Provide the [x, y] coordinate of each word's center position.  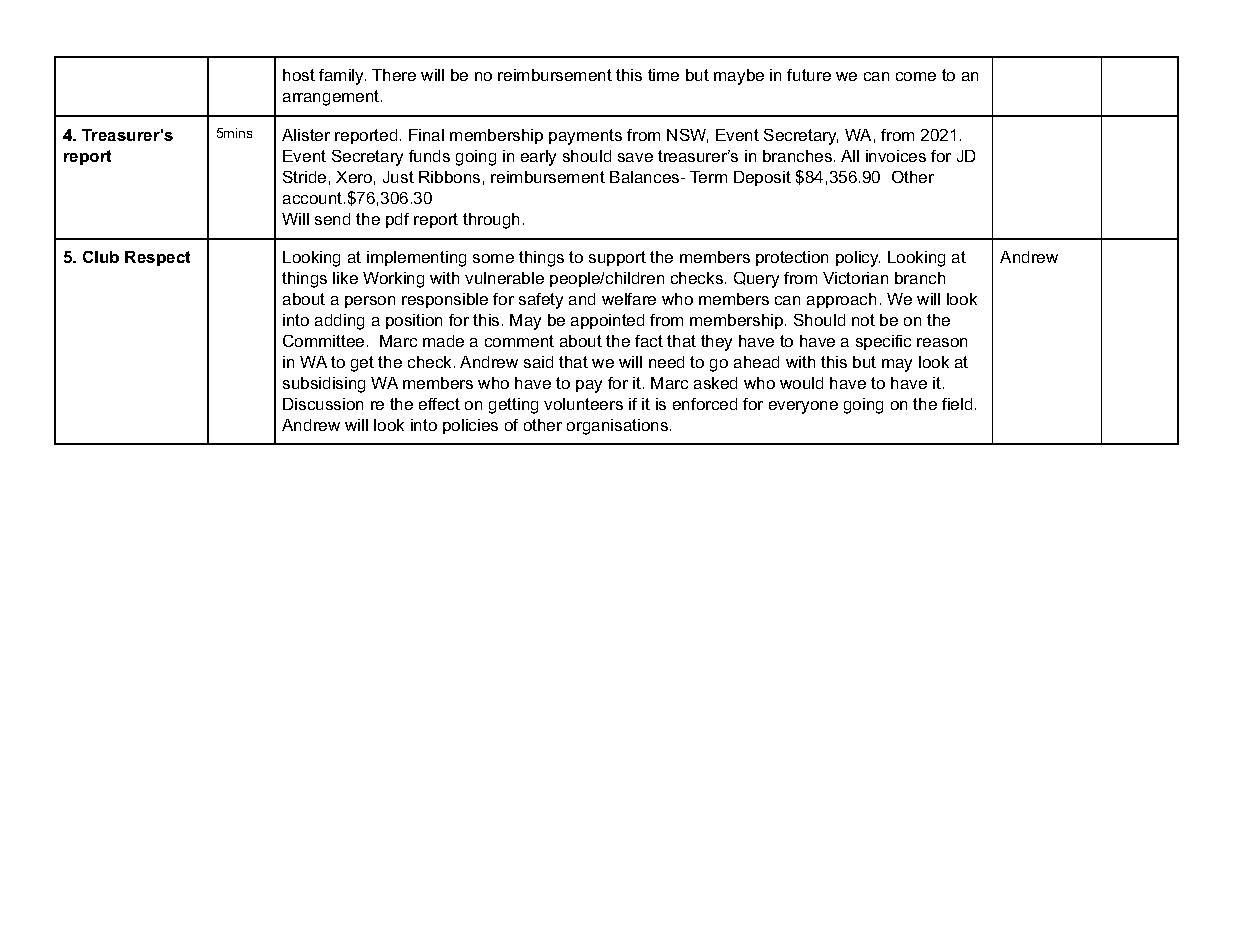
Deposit [762, 178]
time [663, 75]
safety [541, 301]
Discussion [323, 404]
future [809, 75]
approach [841, 300]
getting [513, 406]
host [299, 75]
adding [339, 322]
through [491, 221]
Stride [304, 177]
